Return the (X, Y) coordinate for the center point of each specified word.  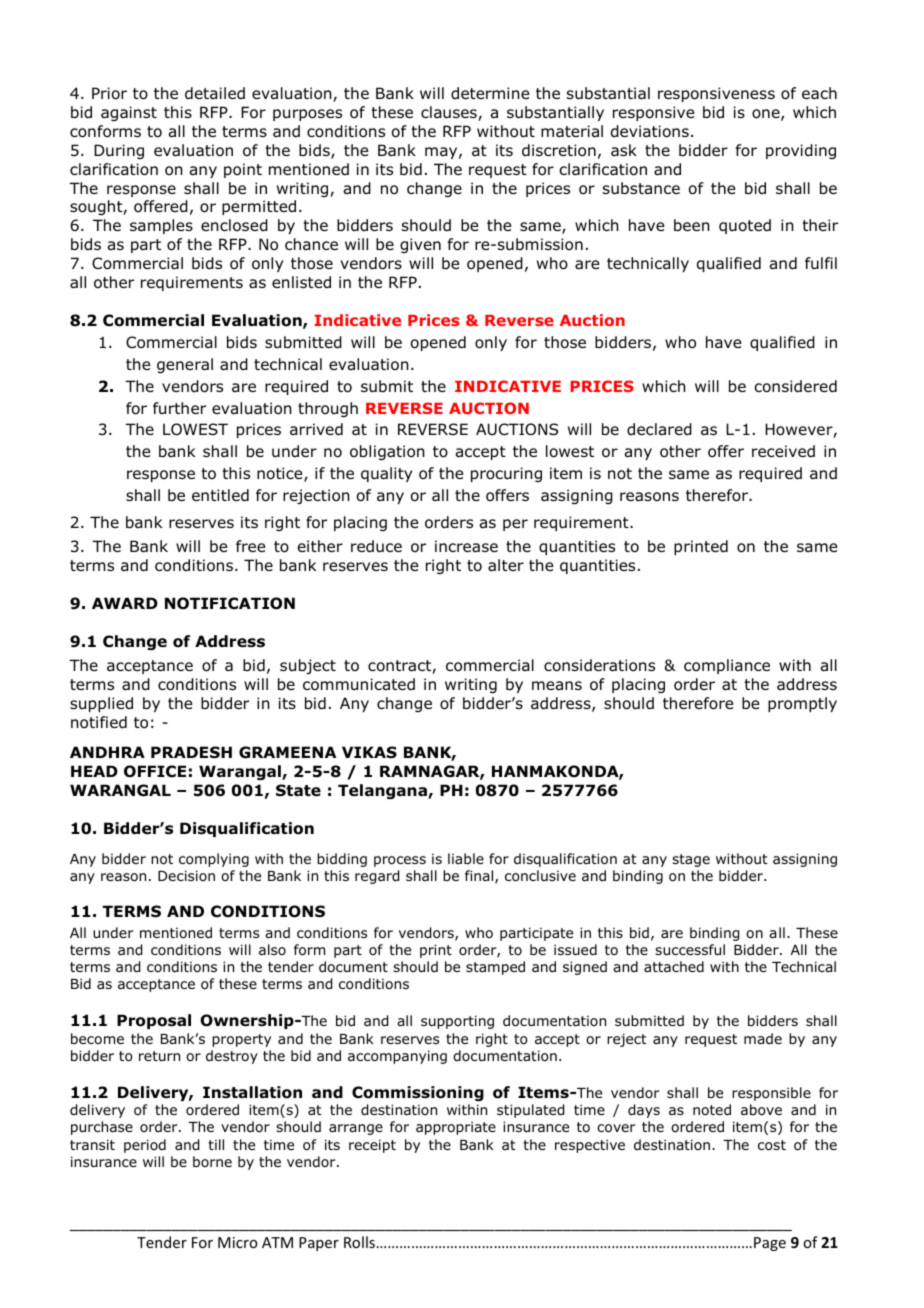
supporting (457, 1022)
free (250, 546)
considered (795, 386)
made (763, 1038)
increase (466, 546)
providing (801, 151)
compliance (727, 666)
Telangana (383, 791)
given (420, 245)
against (129, 113)
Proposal (154, 1021)
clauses (450, 113)
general (185, 365)
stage (691, 860)
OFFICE (155, 771)
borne (212, 1161)
